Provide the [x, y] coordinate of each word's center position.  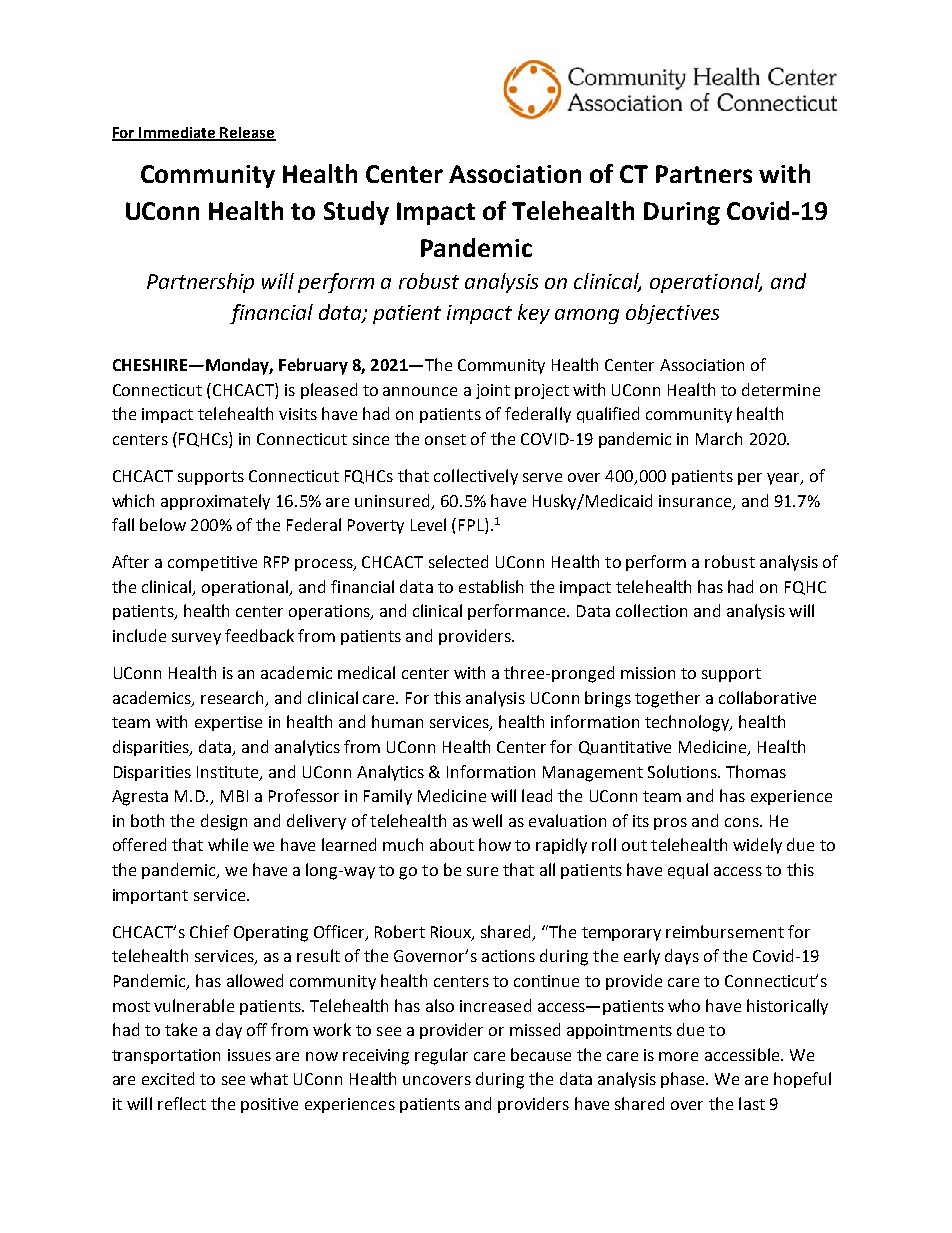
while [228, 844]
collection [651, 610]
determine [781, 389]
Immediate [178, 133]
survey [196, 639]
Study [356, 213]
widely [757, 846]
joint [493, 391]
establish [491, 586]
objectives [672, 314]
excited [168, 1078]
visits [298, 414]
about [452, 844]
